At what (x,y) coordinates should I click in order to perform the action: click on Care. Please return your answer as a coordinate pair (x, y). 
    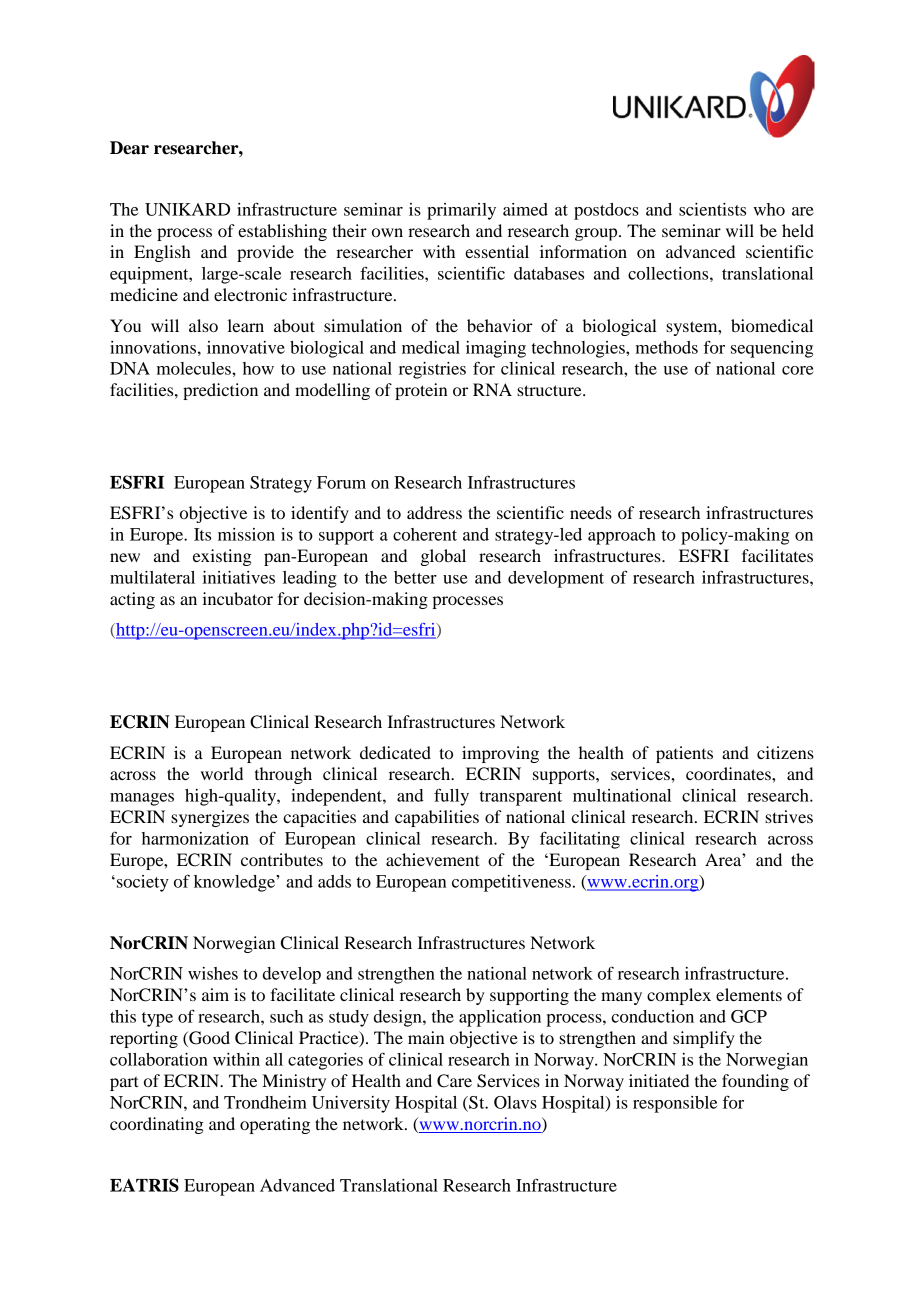
    Looking at the image, I should click on (454, 1081).
